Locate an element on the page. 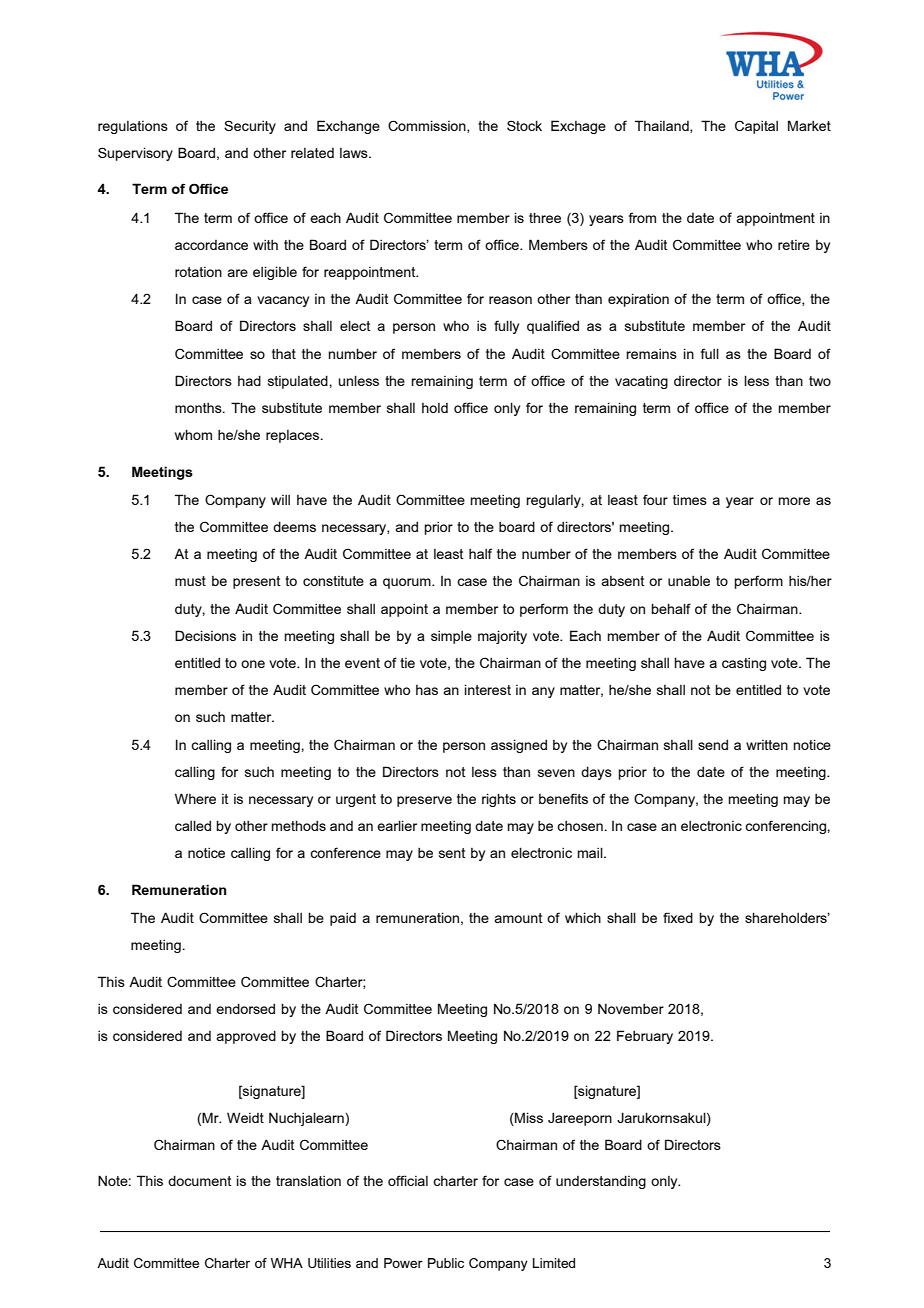 The width and height of the document is (924, 1308). amount is located at coordinates (518, 918).
